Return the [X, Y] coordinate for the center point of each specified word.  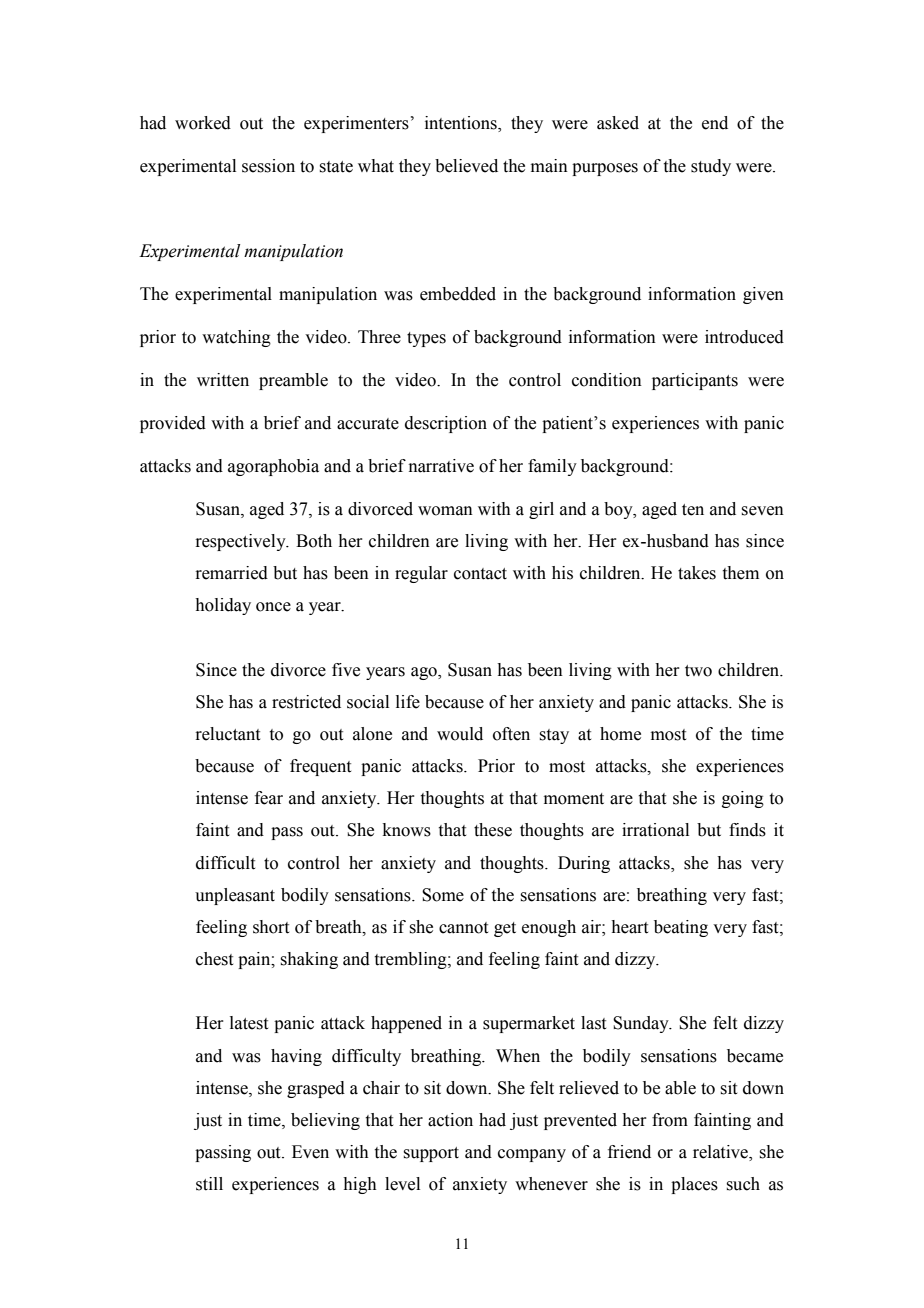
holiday [223, 606]
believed [466, 166]
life [408, 702]
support [431, 1154]
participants [695, 381]
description [446, 424]
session [268, 166]
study [711, 167]
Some [443, 895]
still [209, 1184]
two [698, 671]
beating [681, 928]
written [223, 380]
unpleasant [235, 896]
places [694, 1185]
